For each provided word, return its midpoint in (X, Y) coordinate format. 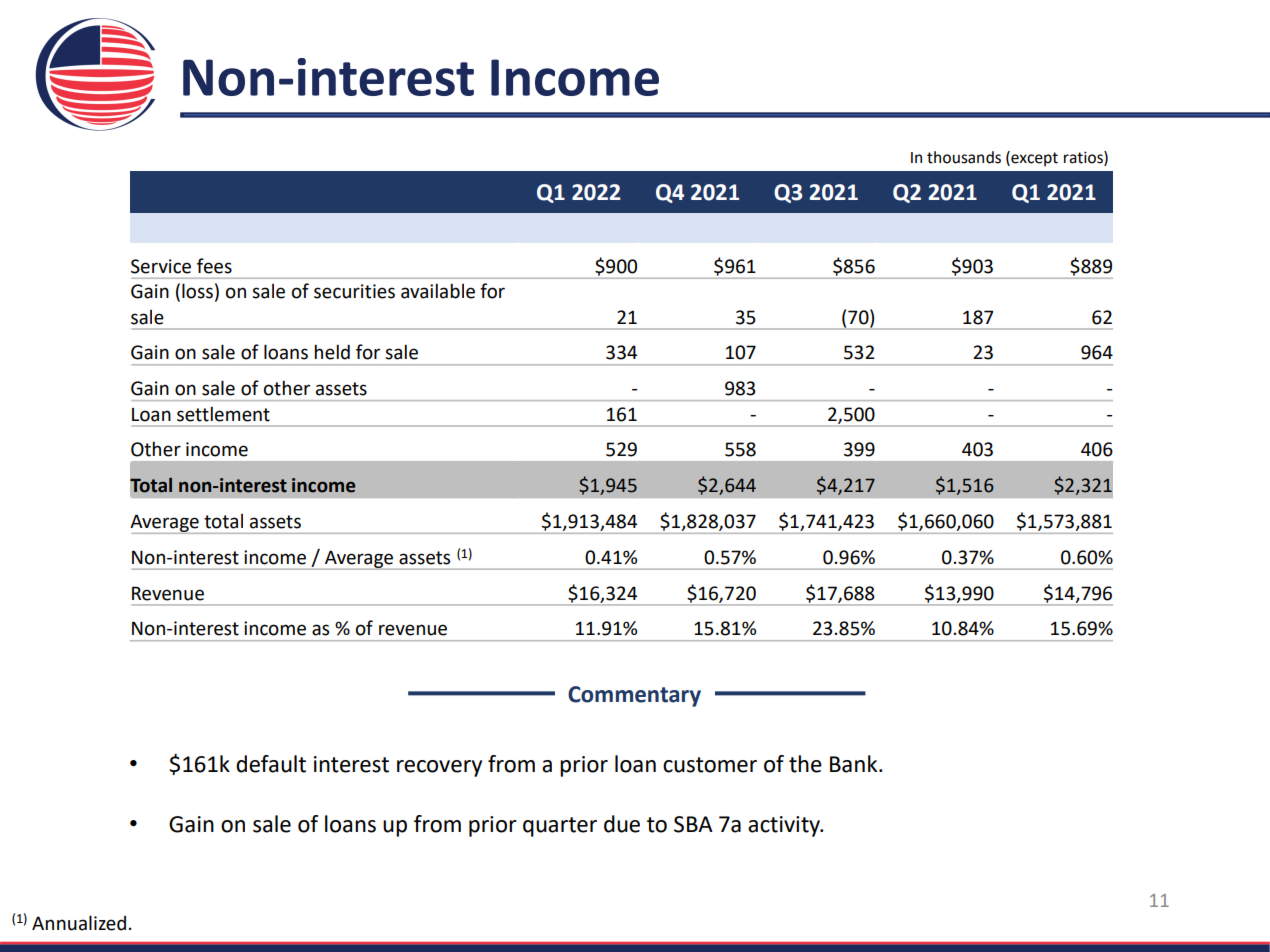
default (271, 764)
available (438, 291)
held (332, 352)
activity (785, 826)
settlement (223, 414)
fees (214, 266)
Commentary (634, 696)
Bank (855, 764)
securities (354, 291)
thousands (964, 157)
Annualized (79, 923)
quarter (560, 827)
